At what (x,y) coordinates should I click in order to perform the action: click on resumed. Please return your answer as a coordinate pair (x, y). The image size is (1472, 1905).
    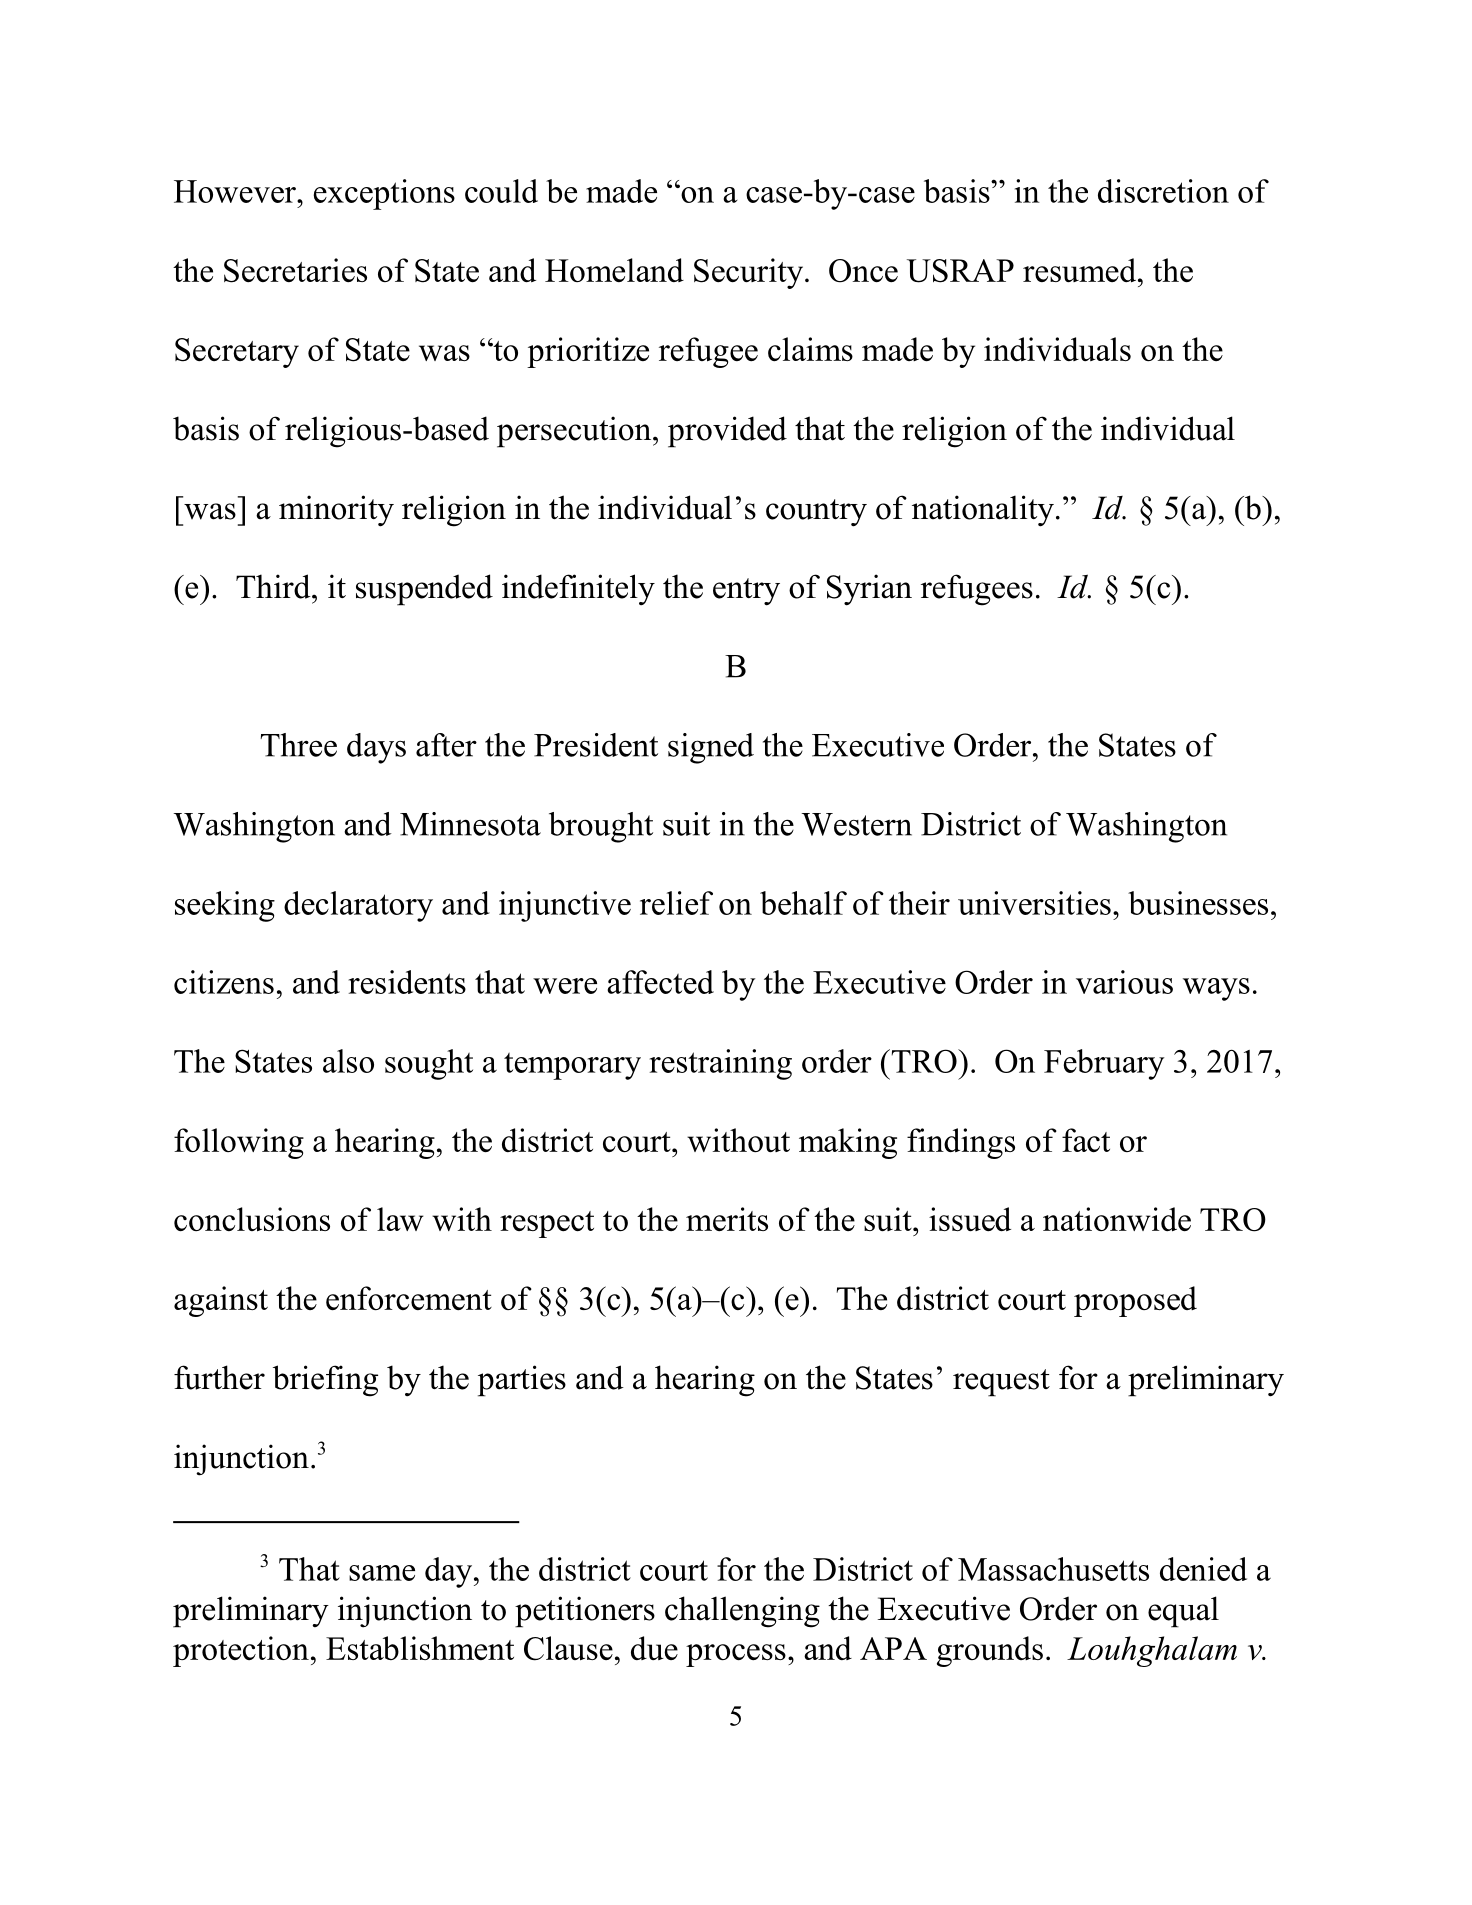
    Looking at the image, I should click on (1081, 270).
